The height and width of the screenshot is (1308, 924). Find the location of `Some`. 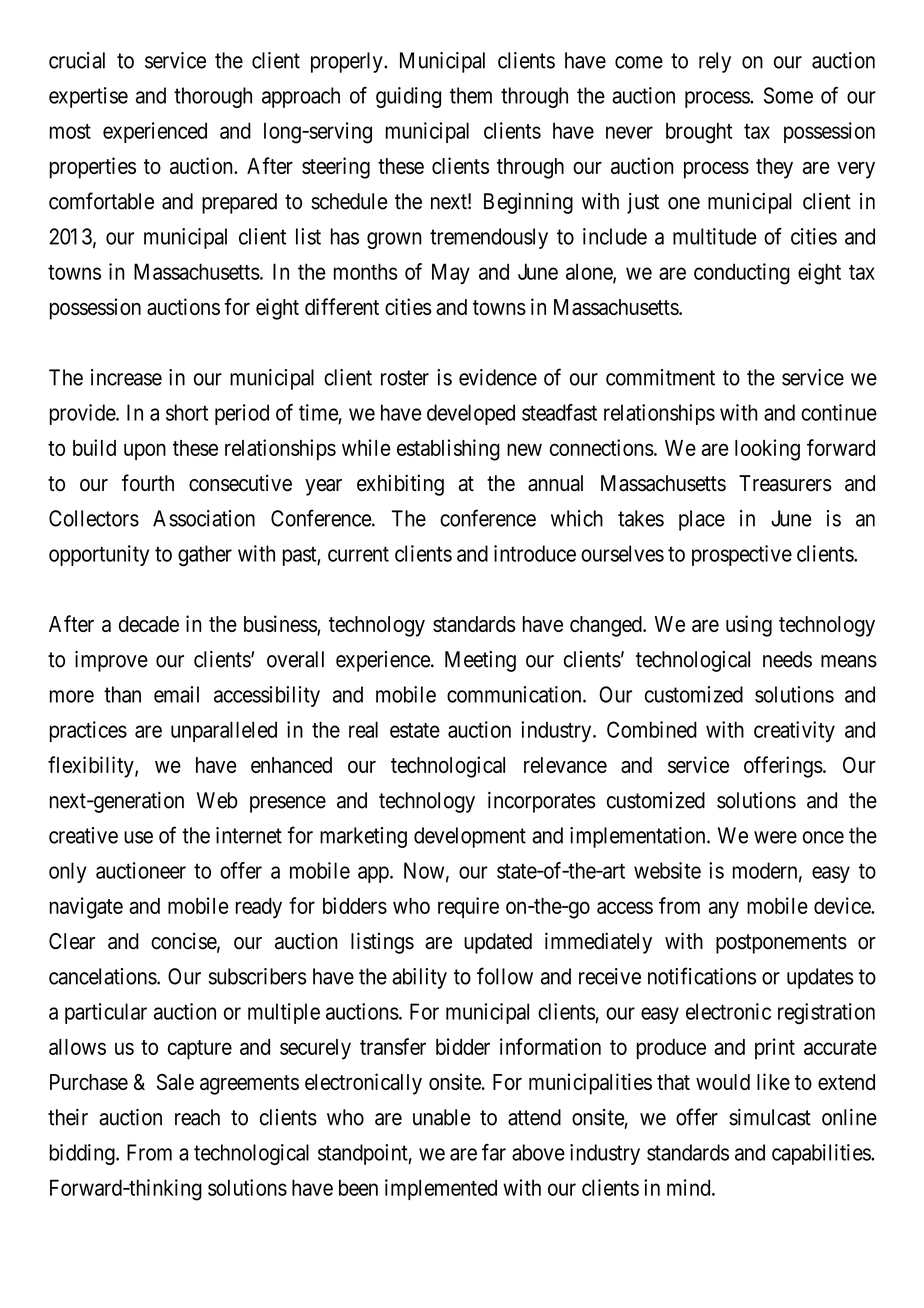

Some is located at coordinates (788, 95).
